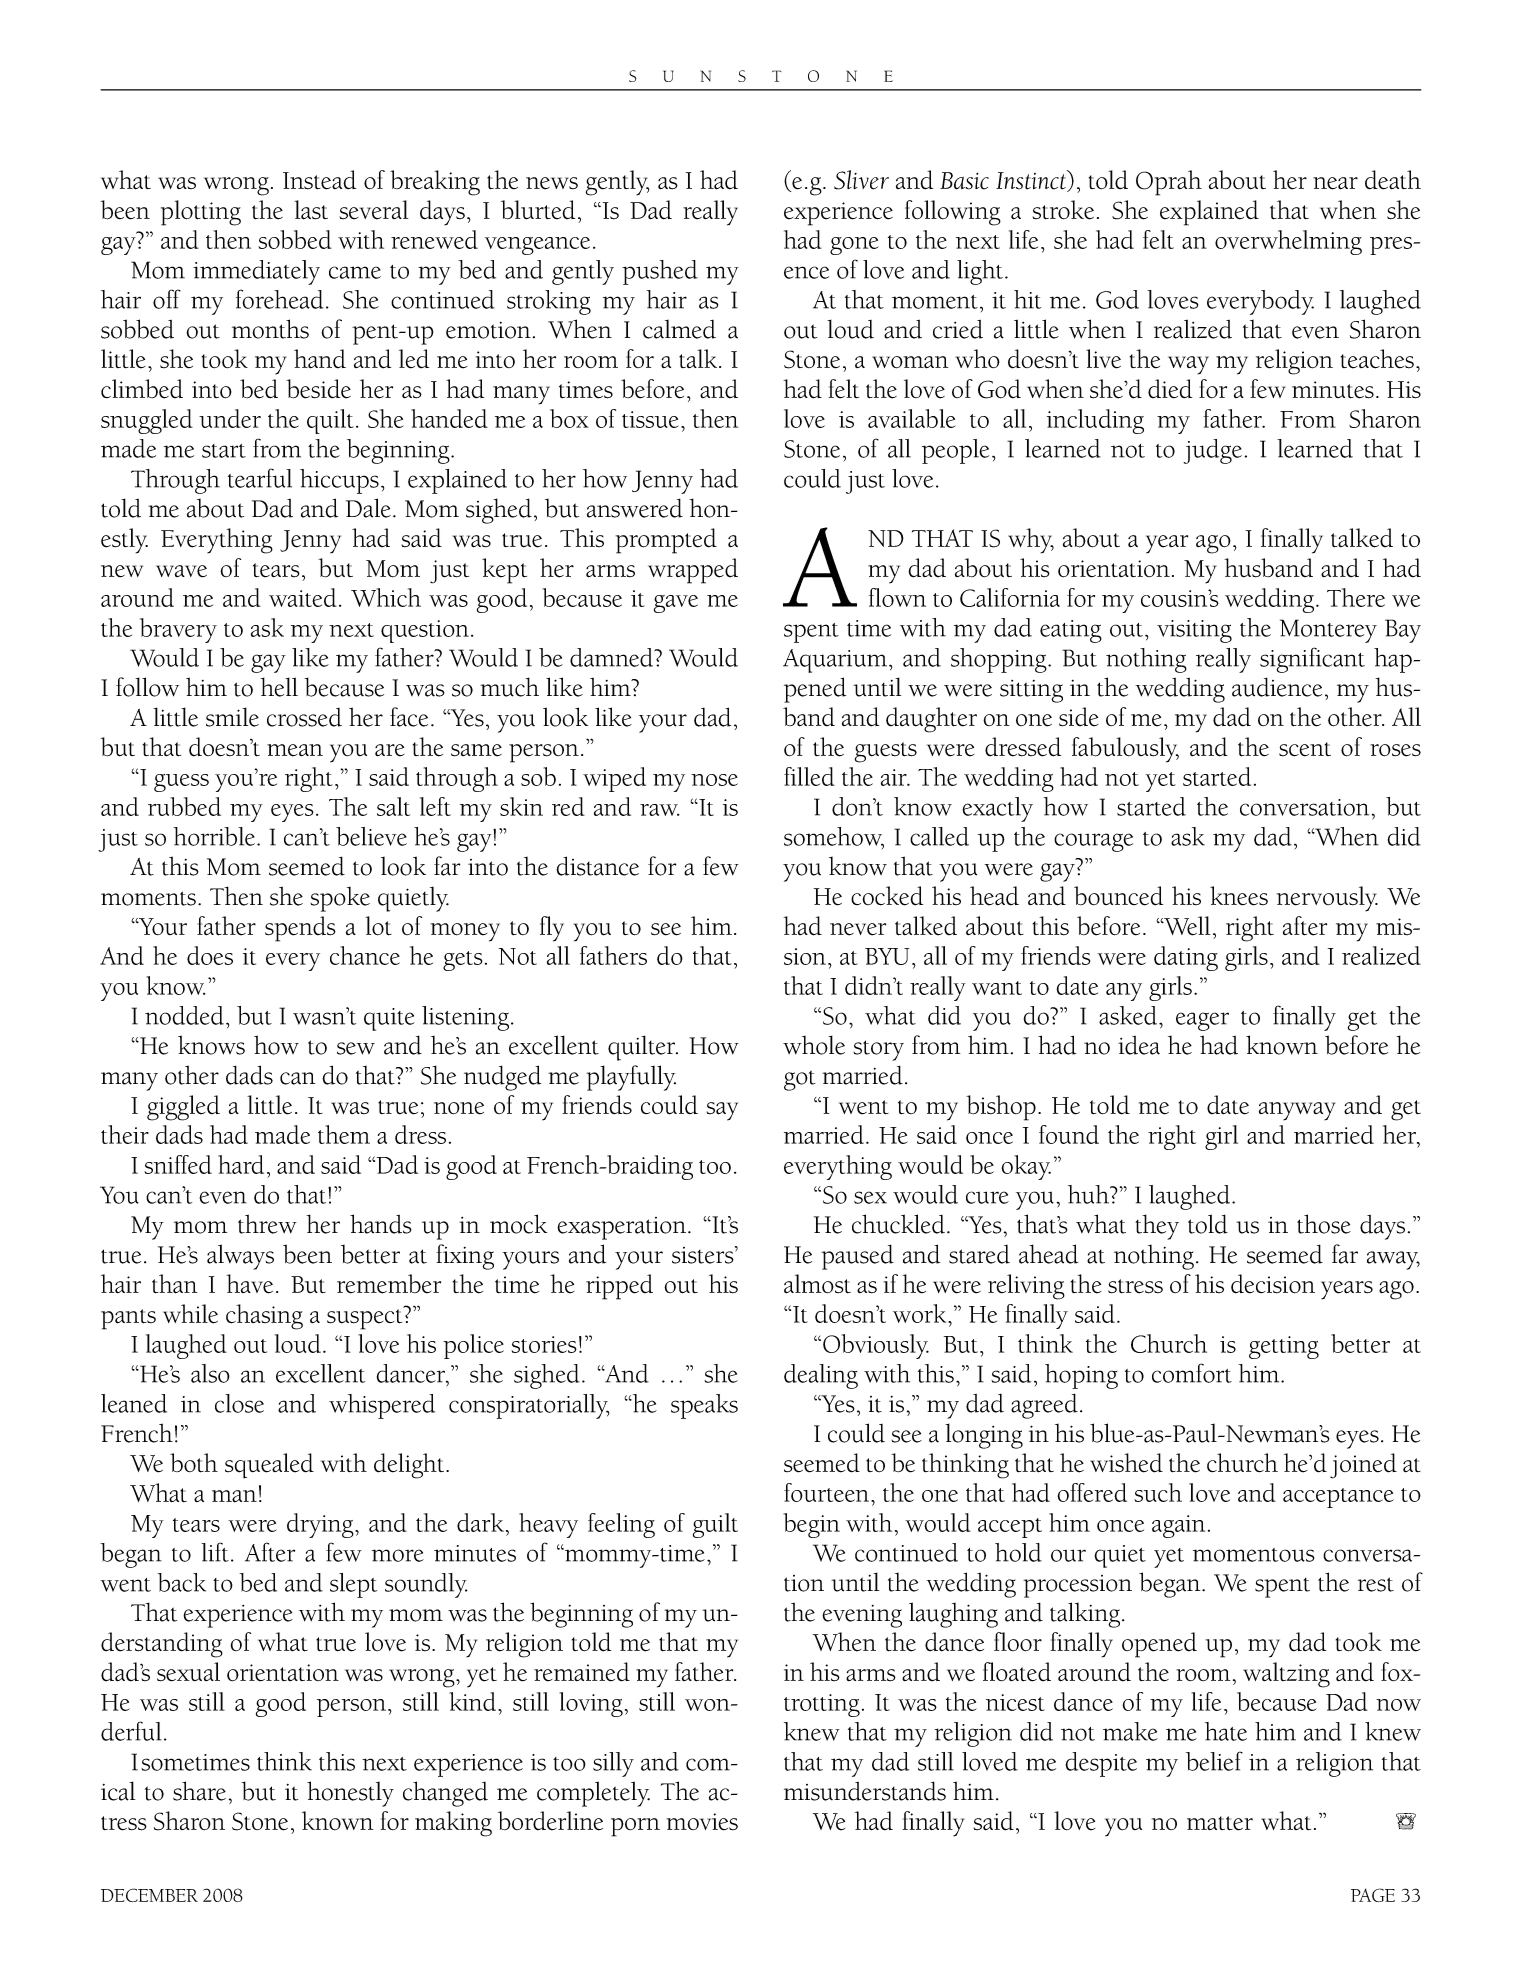 Image resolution: width=1522 pixels, height=1969 pixels. What do you see at coordinates (702, 1822) in the screenshot?
I see `movies` at bounding box center [702, 1822].
